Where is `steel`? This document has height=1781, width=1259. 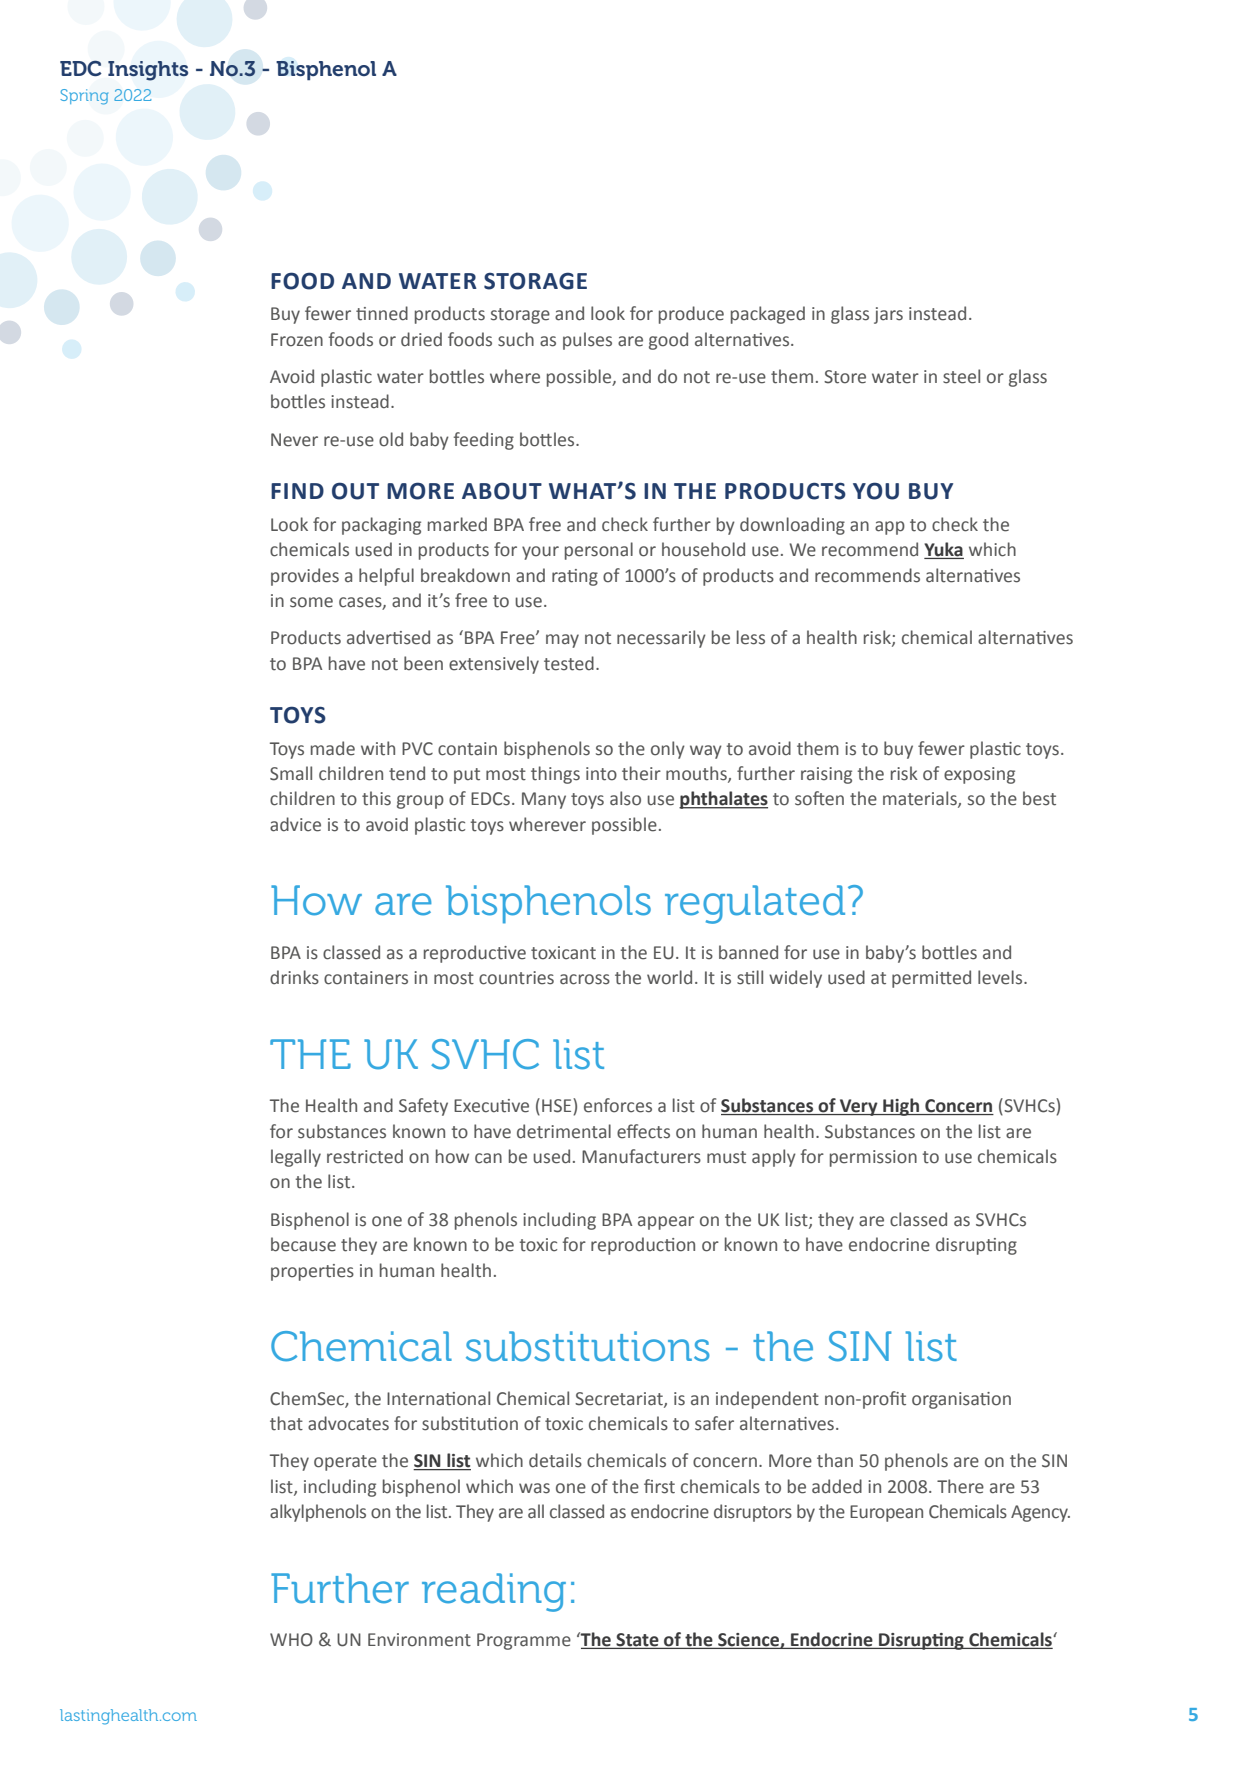
steel is located at coordinates (961, 376).
